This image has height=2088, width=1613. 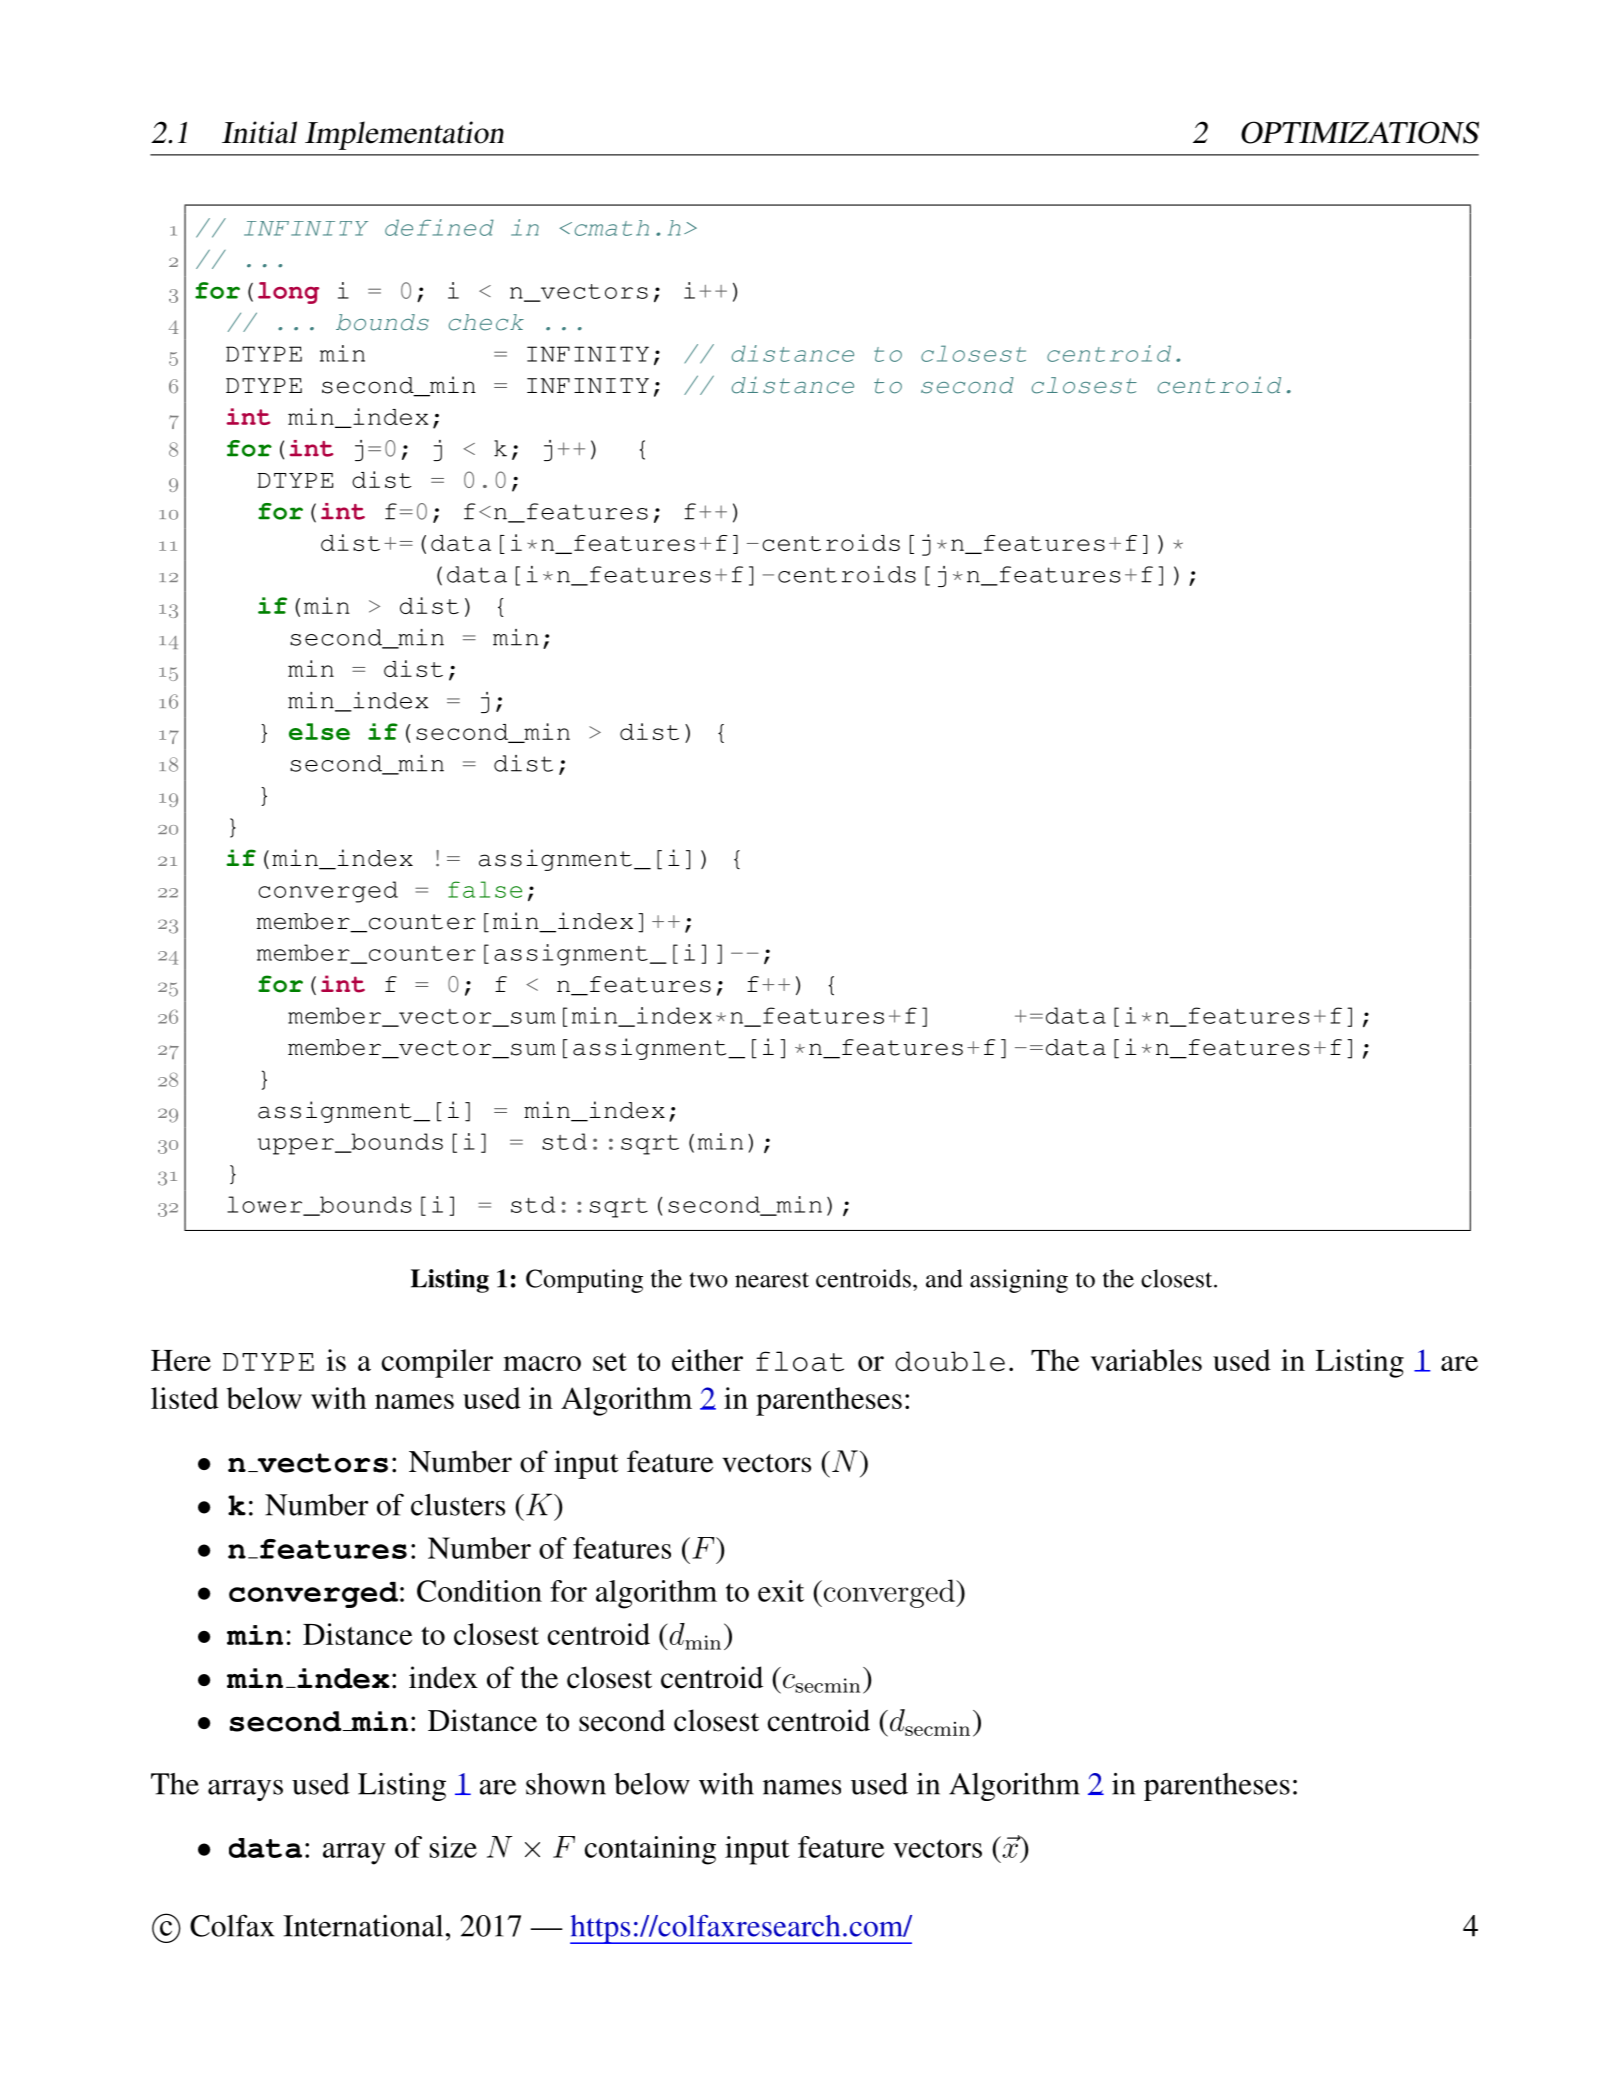 I want to click on two, so click(x=709, y=1280).
